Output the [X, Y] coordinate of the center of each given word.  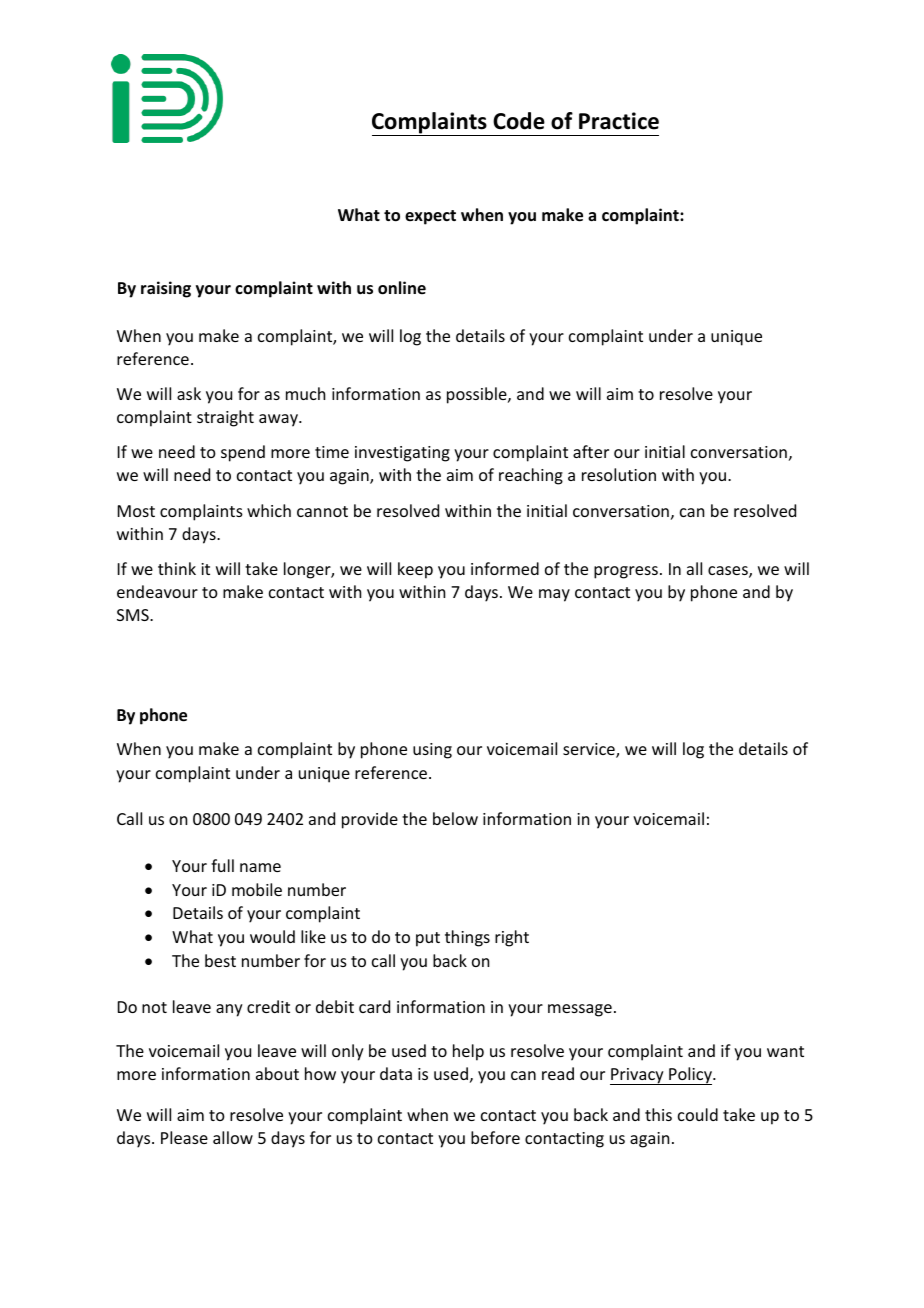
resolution [619, 474]
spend [243, 453]
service [590, 750]
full [222, 865]
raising [166, 289]
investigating [402, 454]
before [495, 1137]
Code [519, 121]
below [455, 818]
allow [233, 1137]
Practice [619, 121]
